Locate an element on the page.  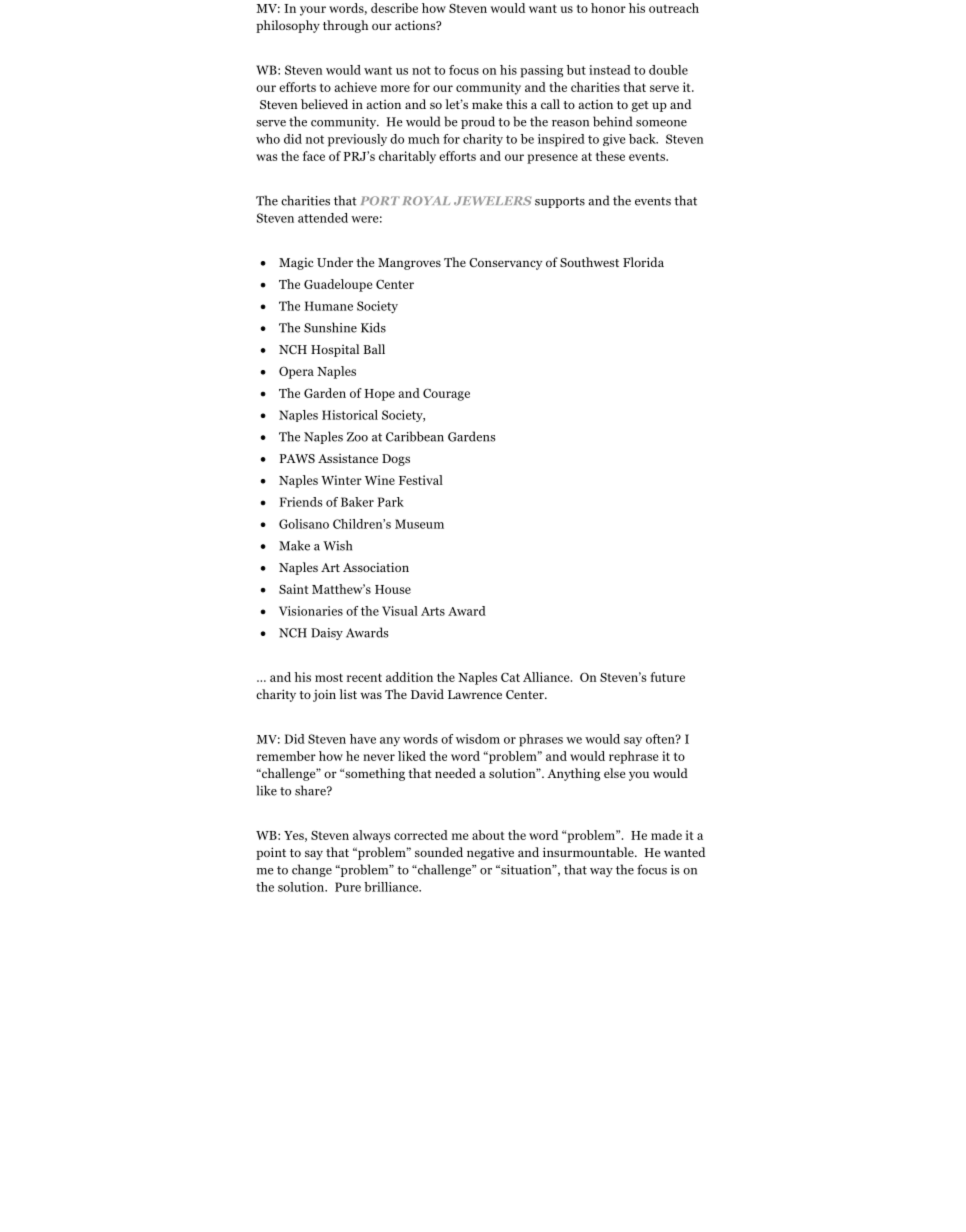
these is located at coordinates (610, 156).
